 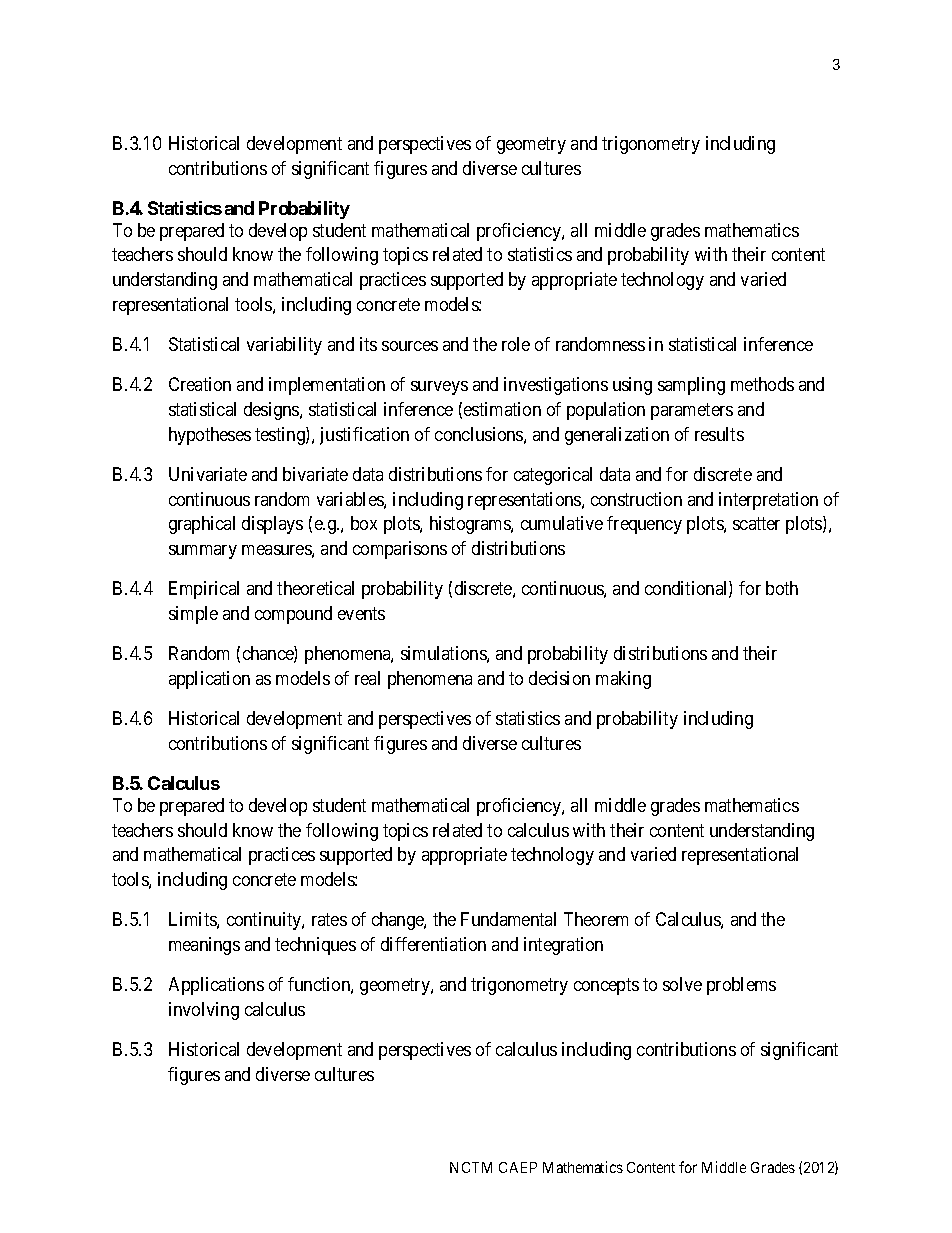 I want to click on solve, so click(x=682, y=984).
